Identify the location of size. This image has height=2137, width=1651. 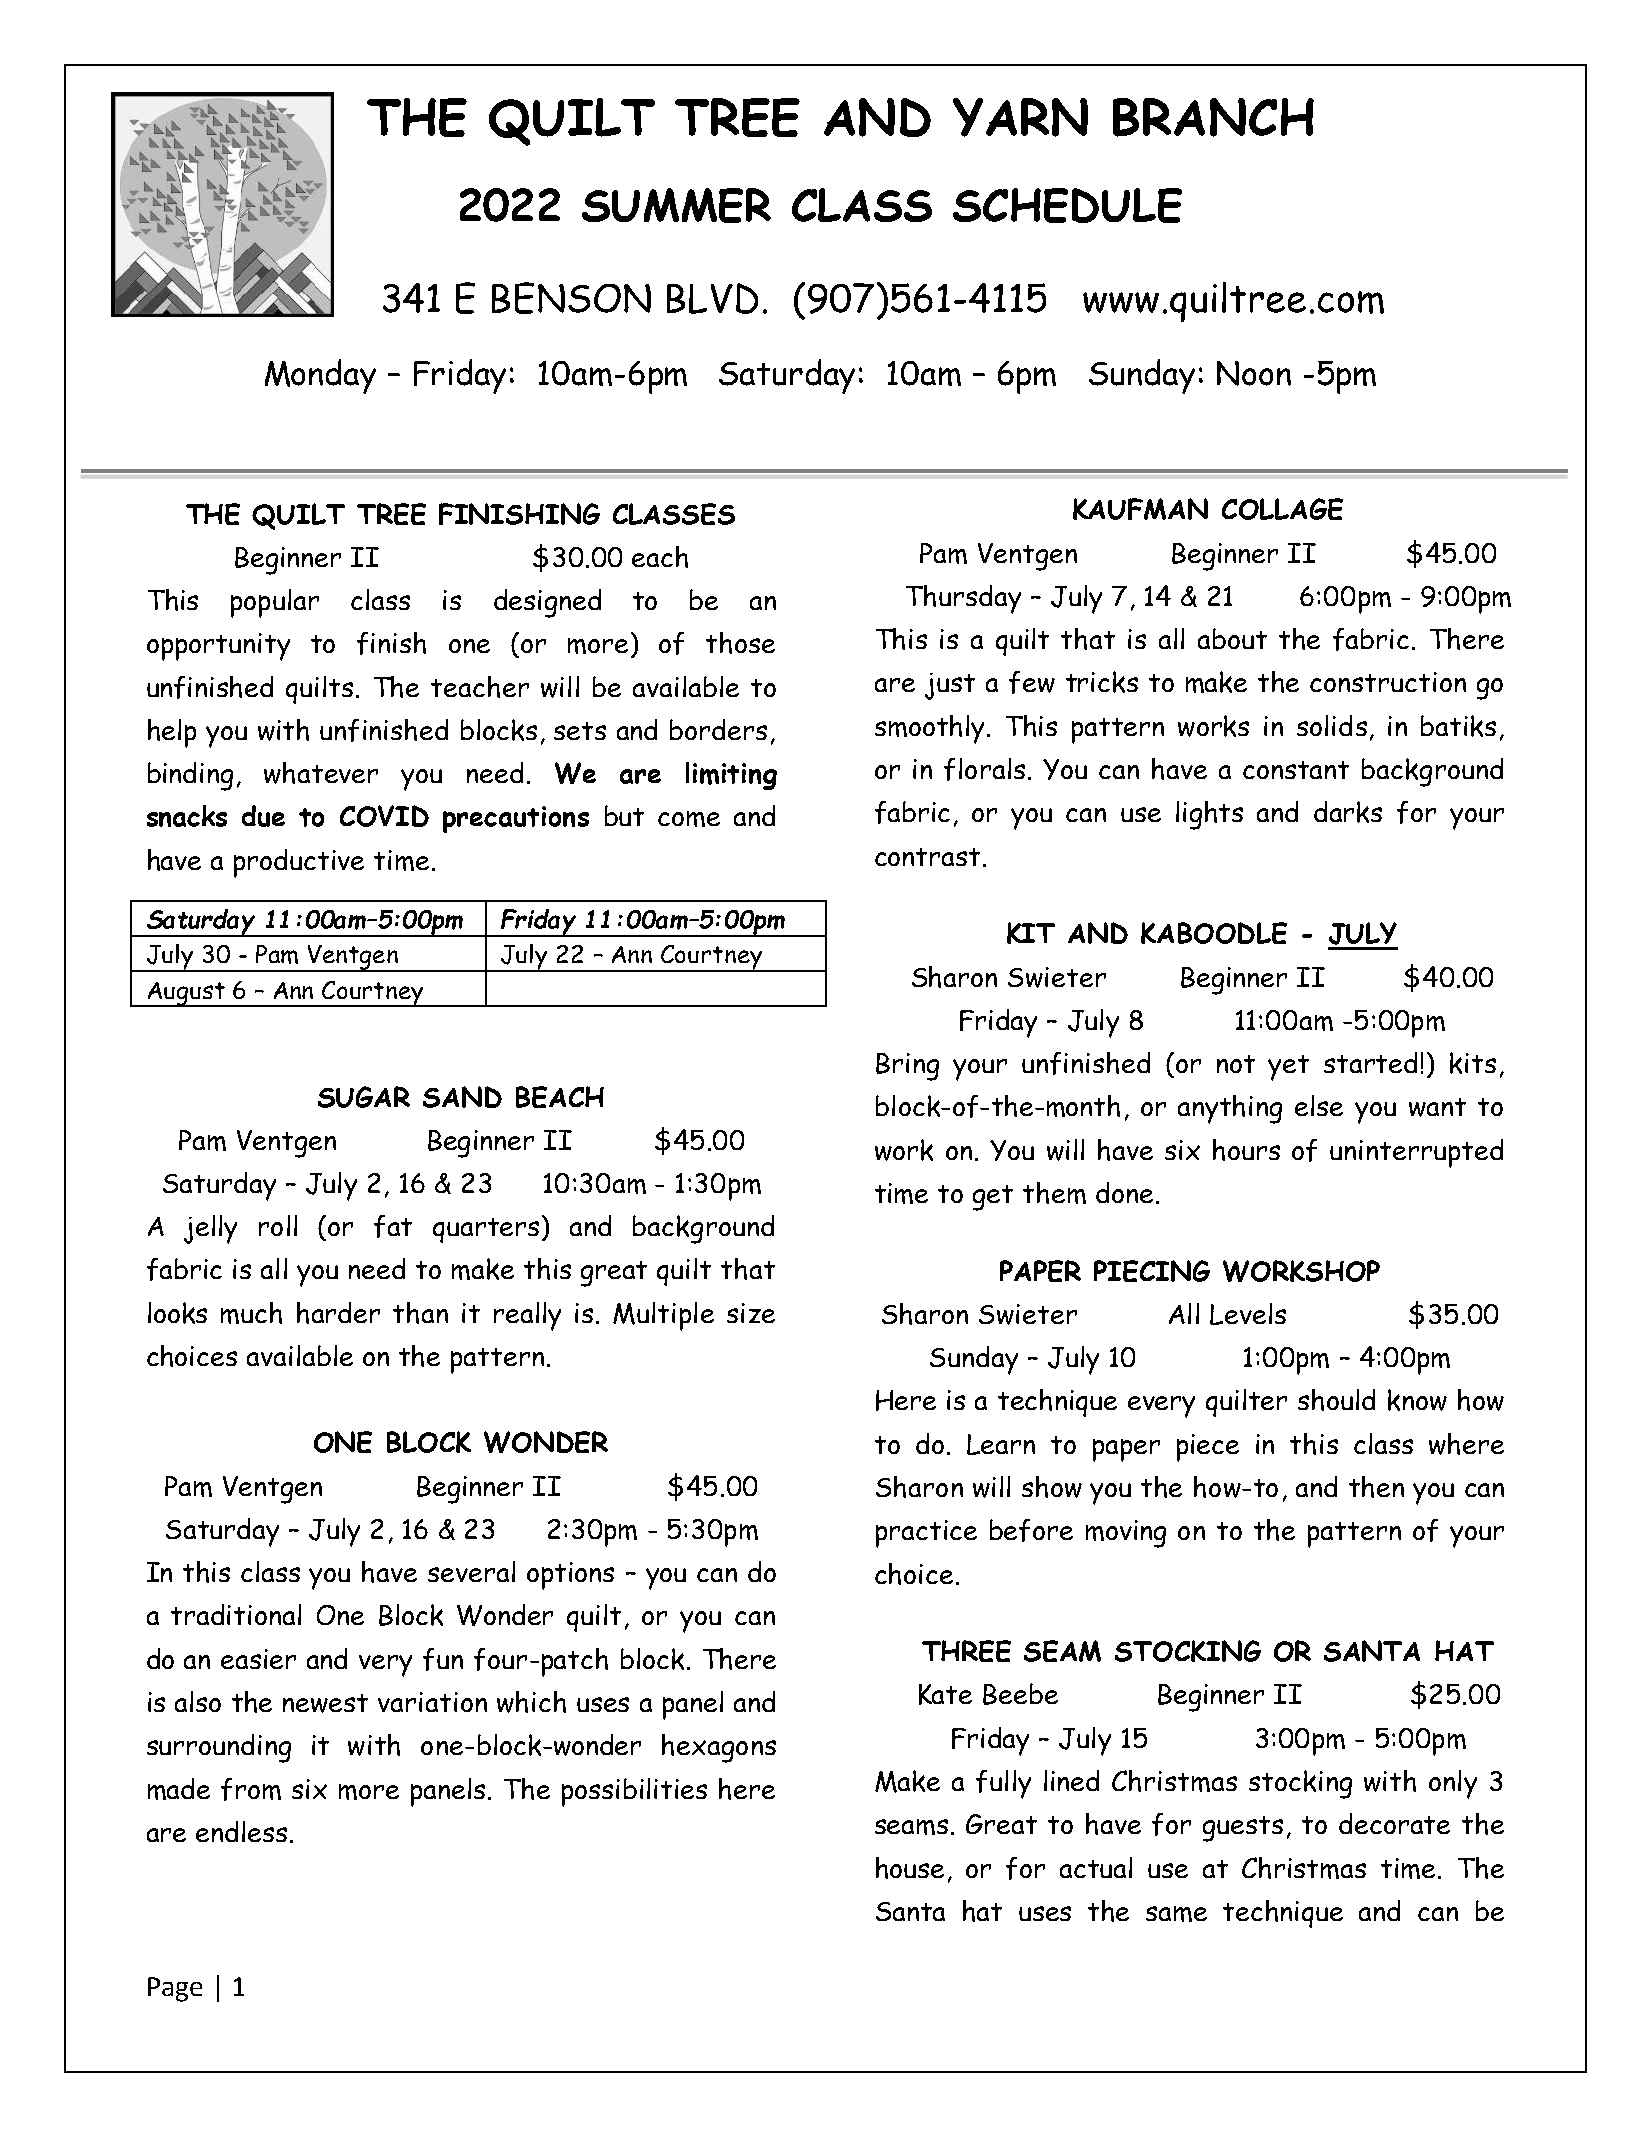
(751, 1313).
